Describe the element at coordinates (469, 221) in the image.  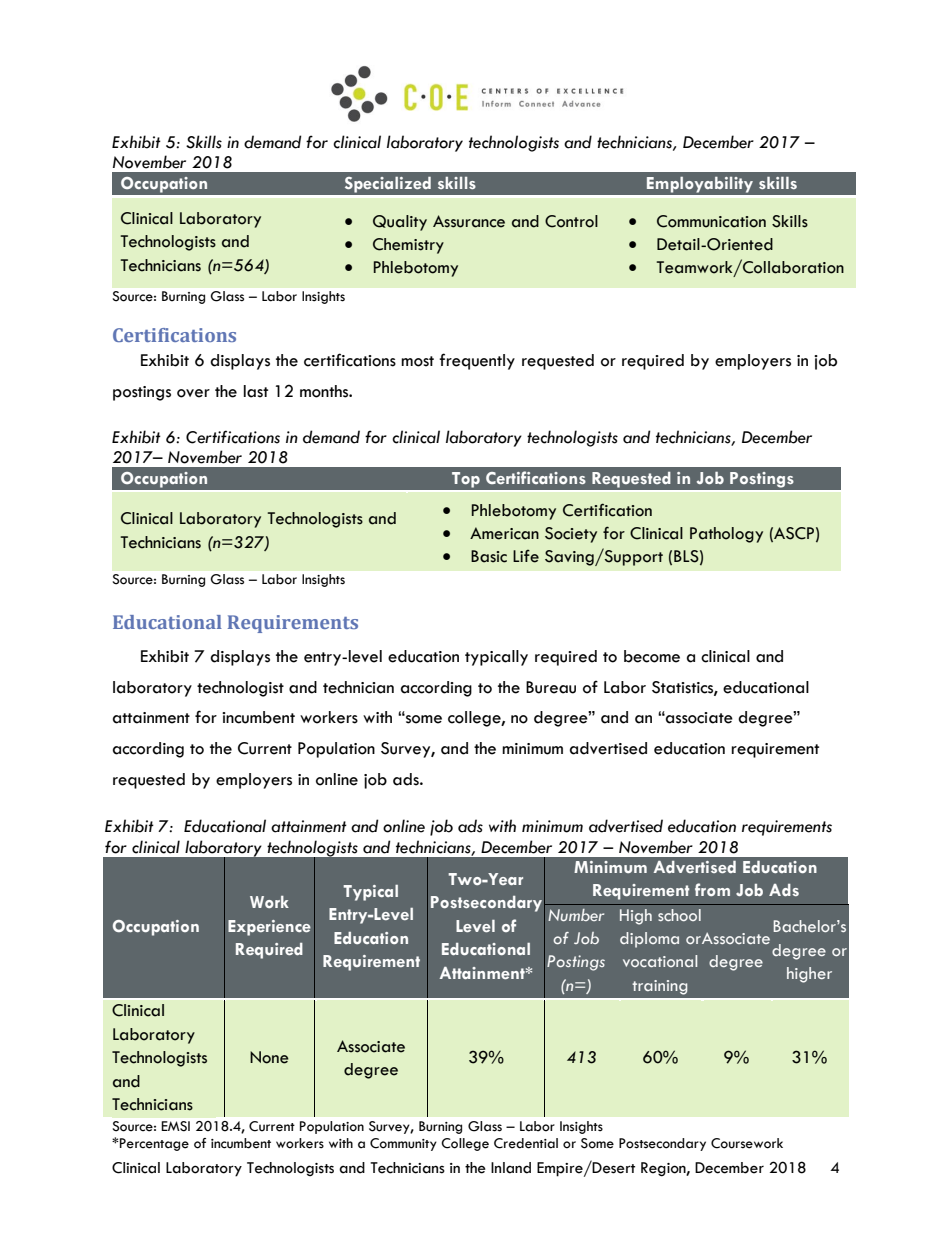
I see `Assurance` at that location.
